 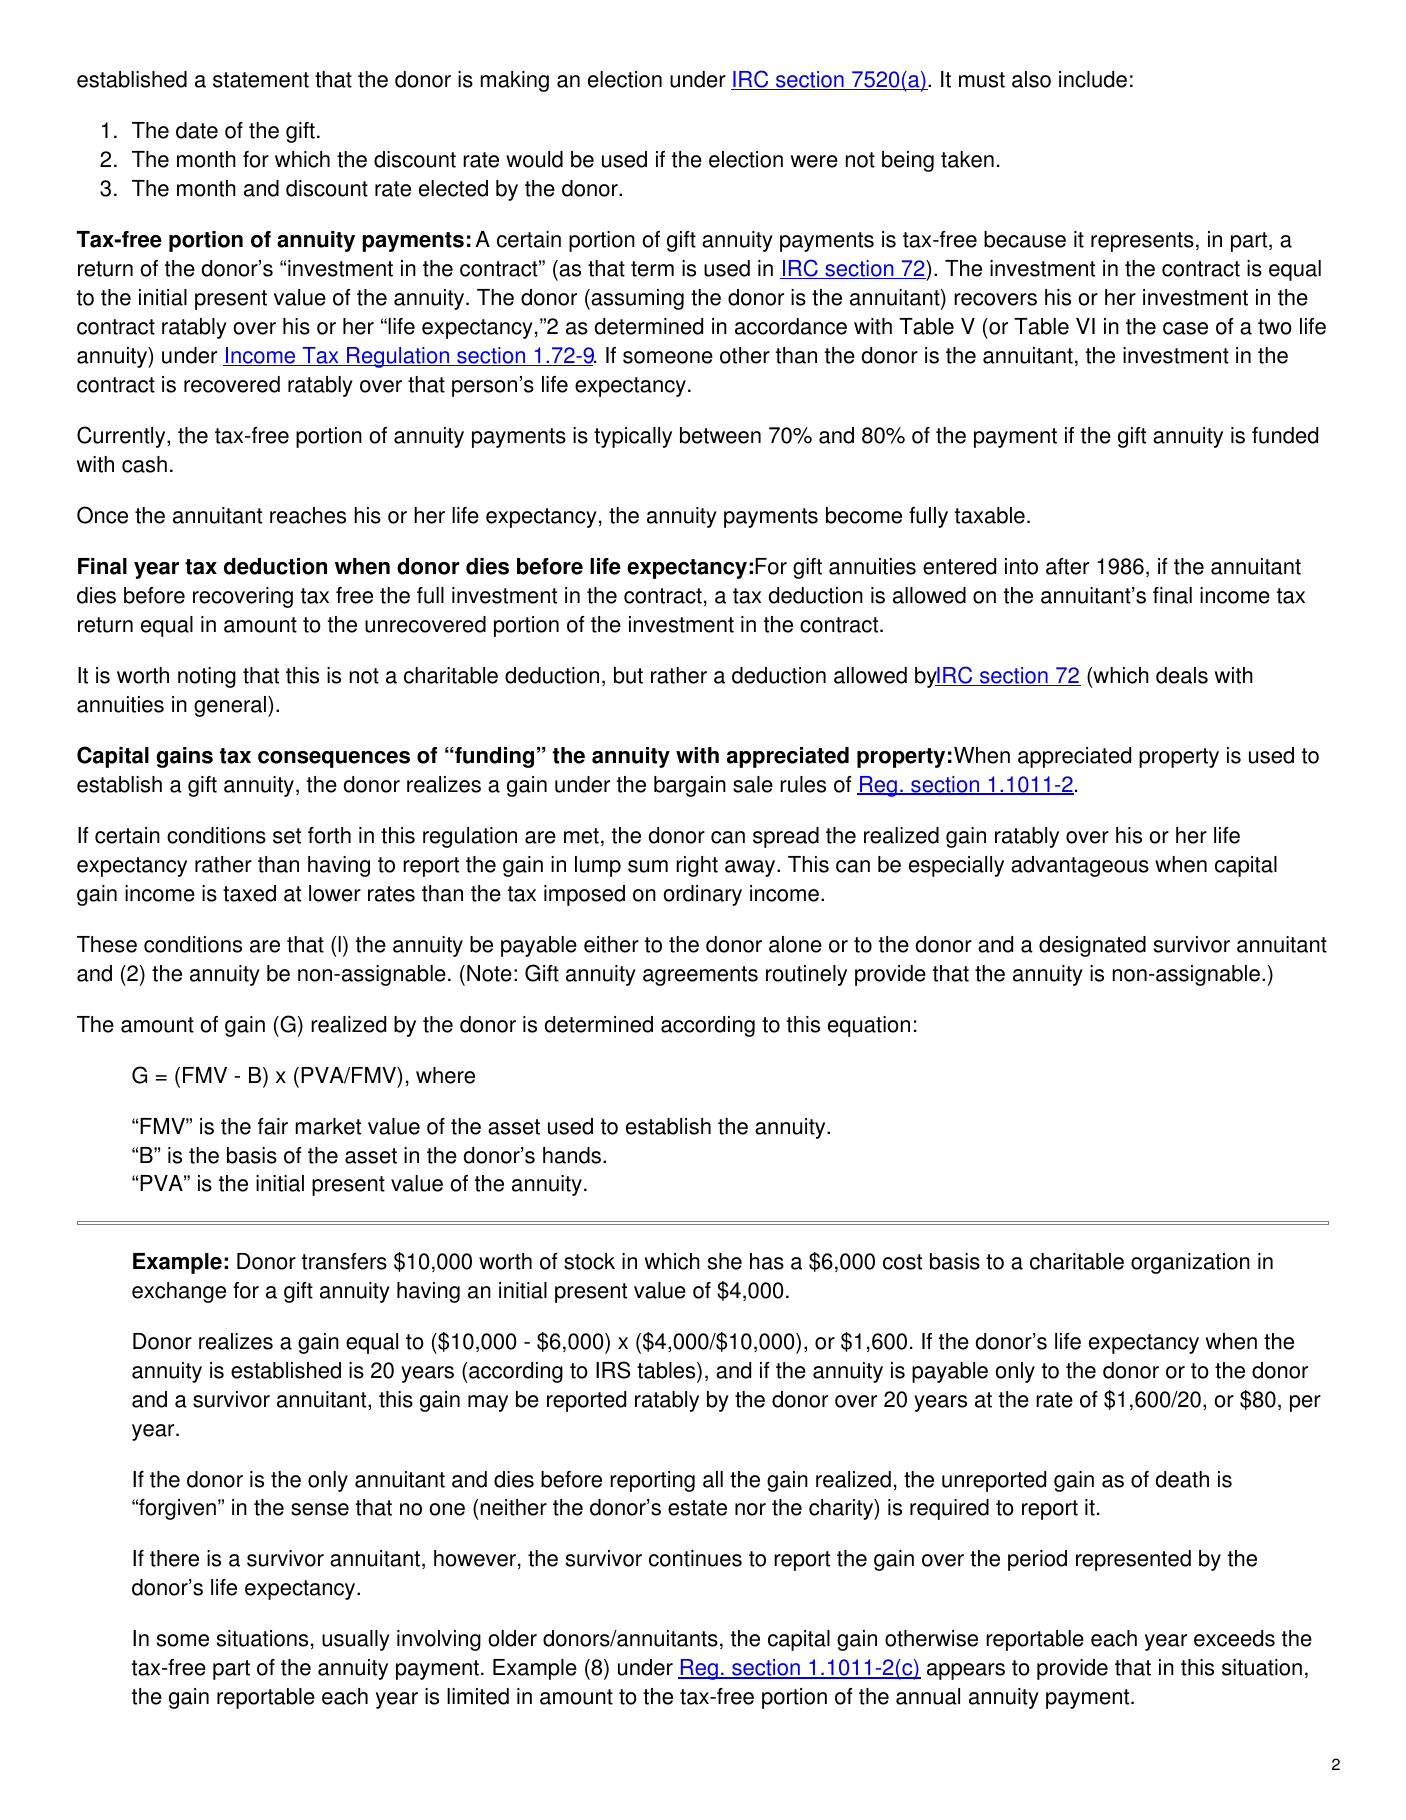 I want to click on taxed, so click(x=249, y=893).
